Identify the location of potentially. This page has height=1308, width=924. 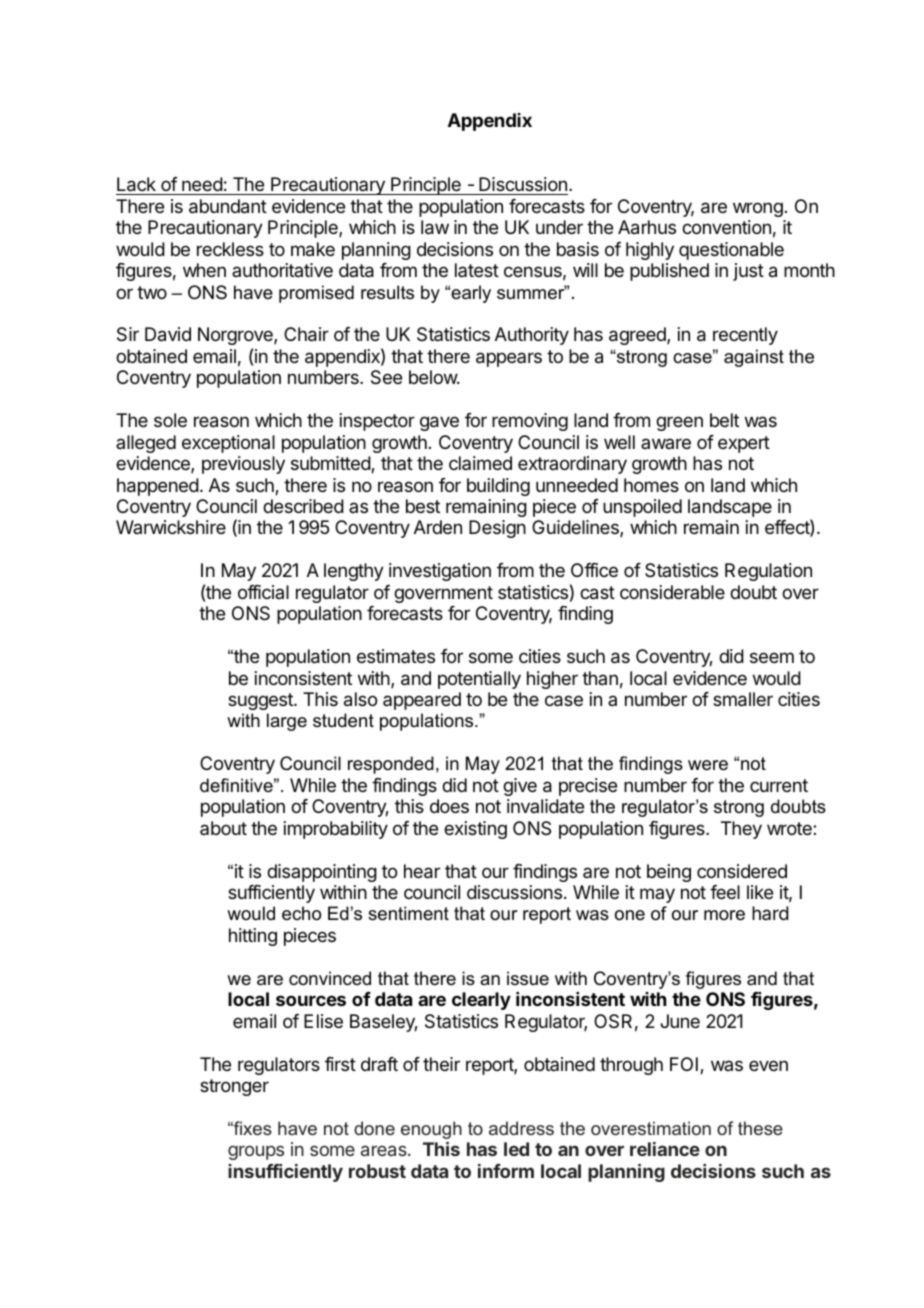
(479, 680).
